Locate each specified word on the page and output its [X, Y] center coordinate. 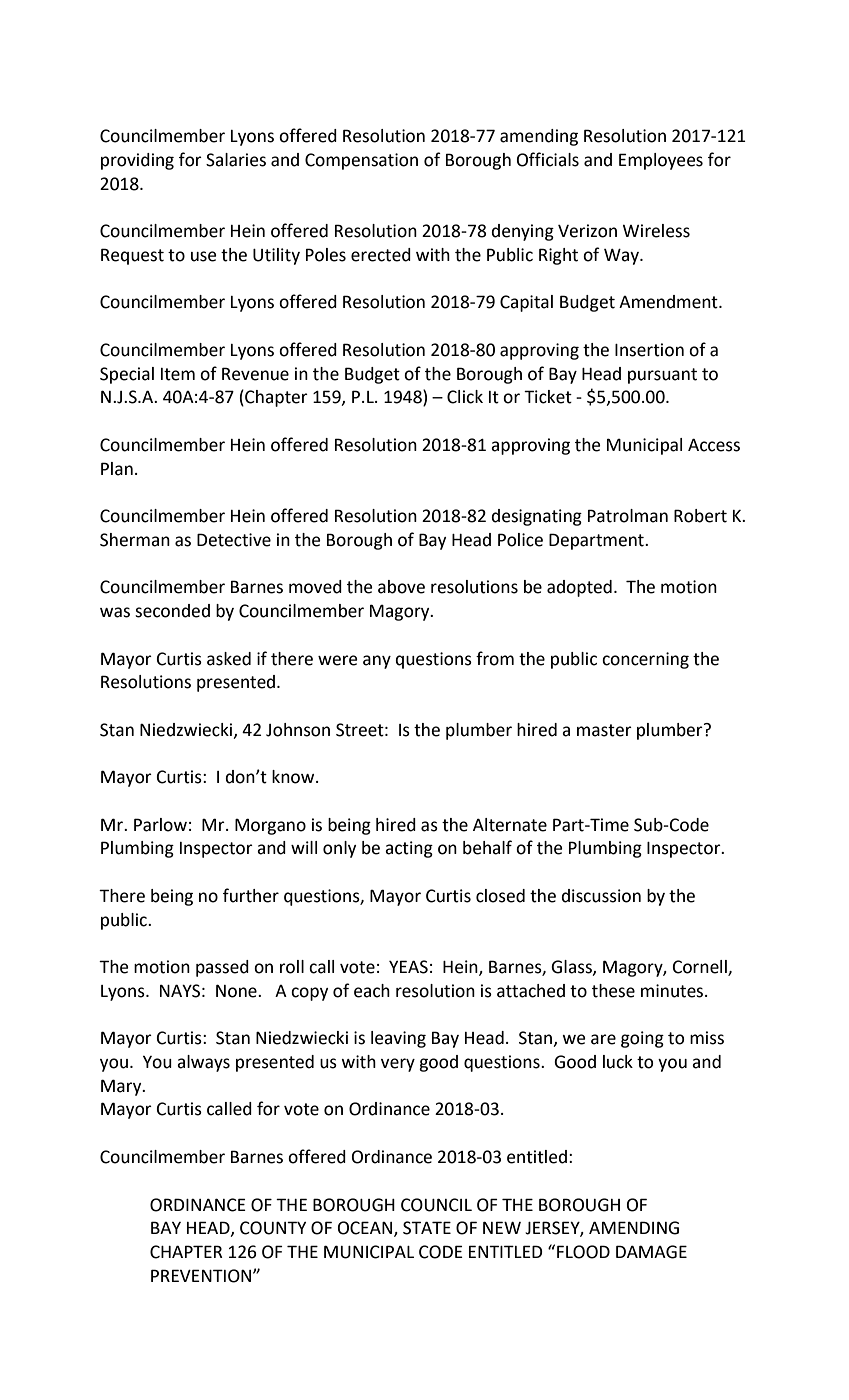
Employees [661, 161]
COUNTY [273, 1228]
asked [229, 659]
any [377, 662]
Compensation [361, 161]
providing [137, 161]
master [604, 730]
